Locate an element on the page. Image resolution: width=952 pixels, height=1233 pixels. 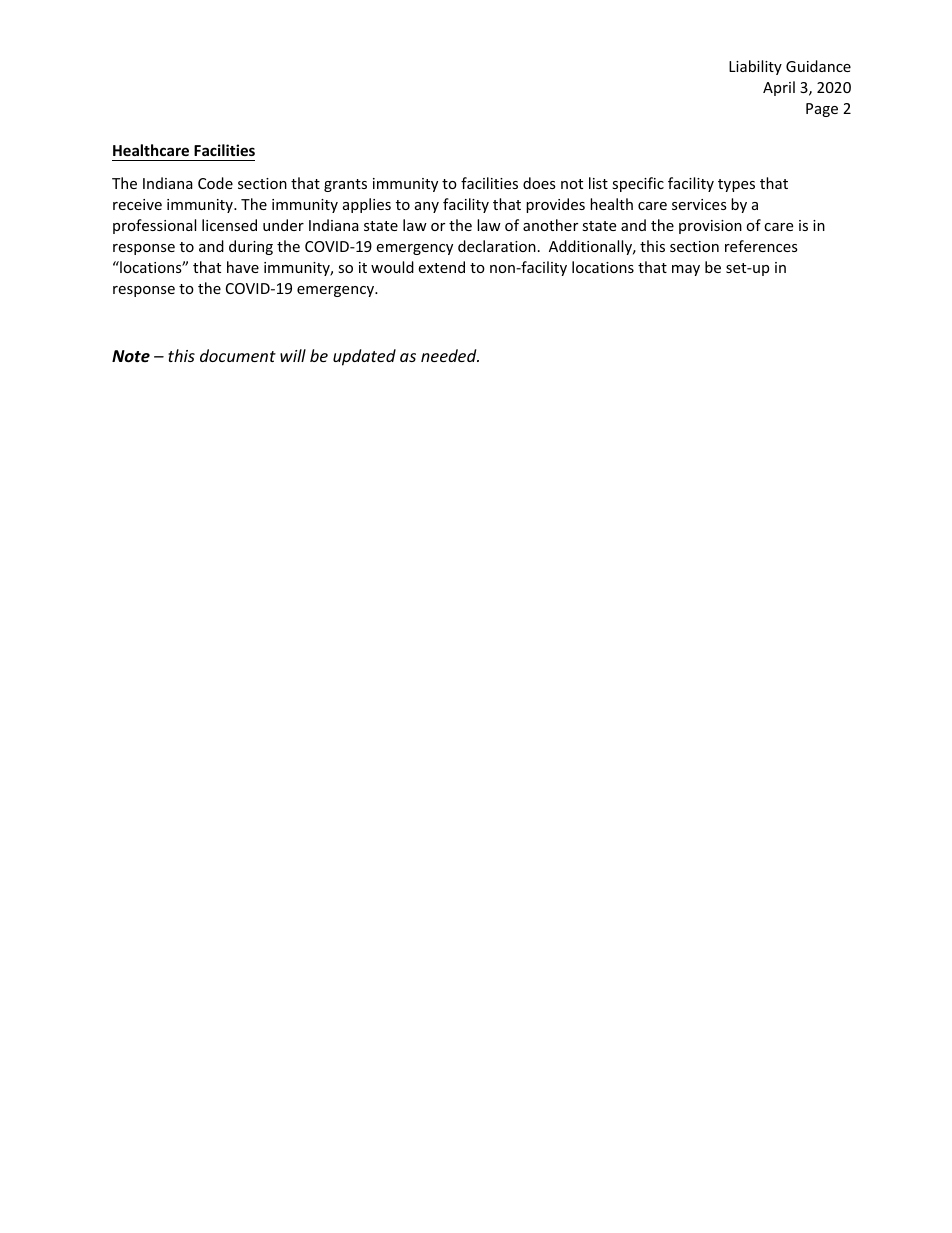
licensed is located at coordinates (229, 225).
